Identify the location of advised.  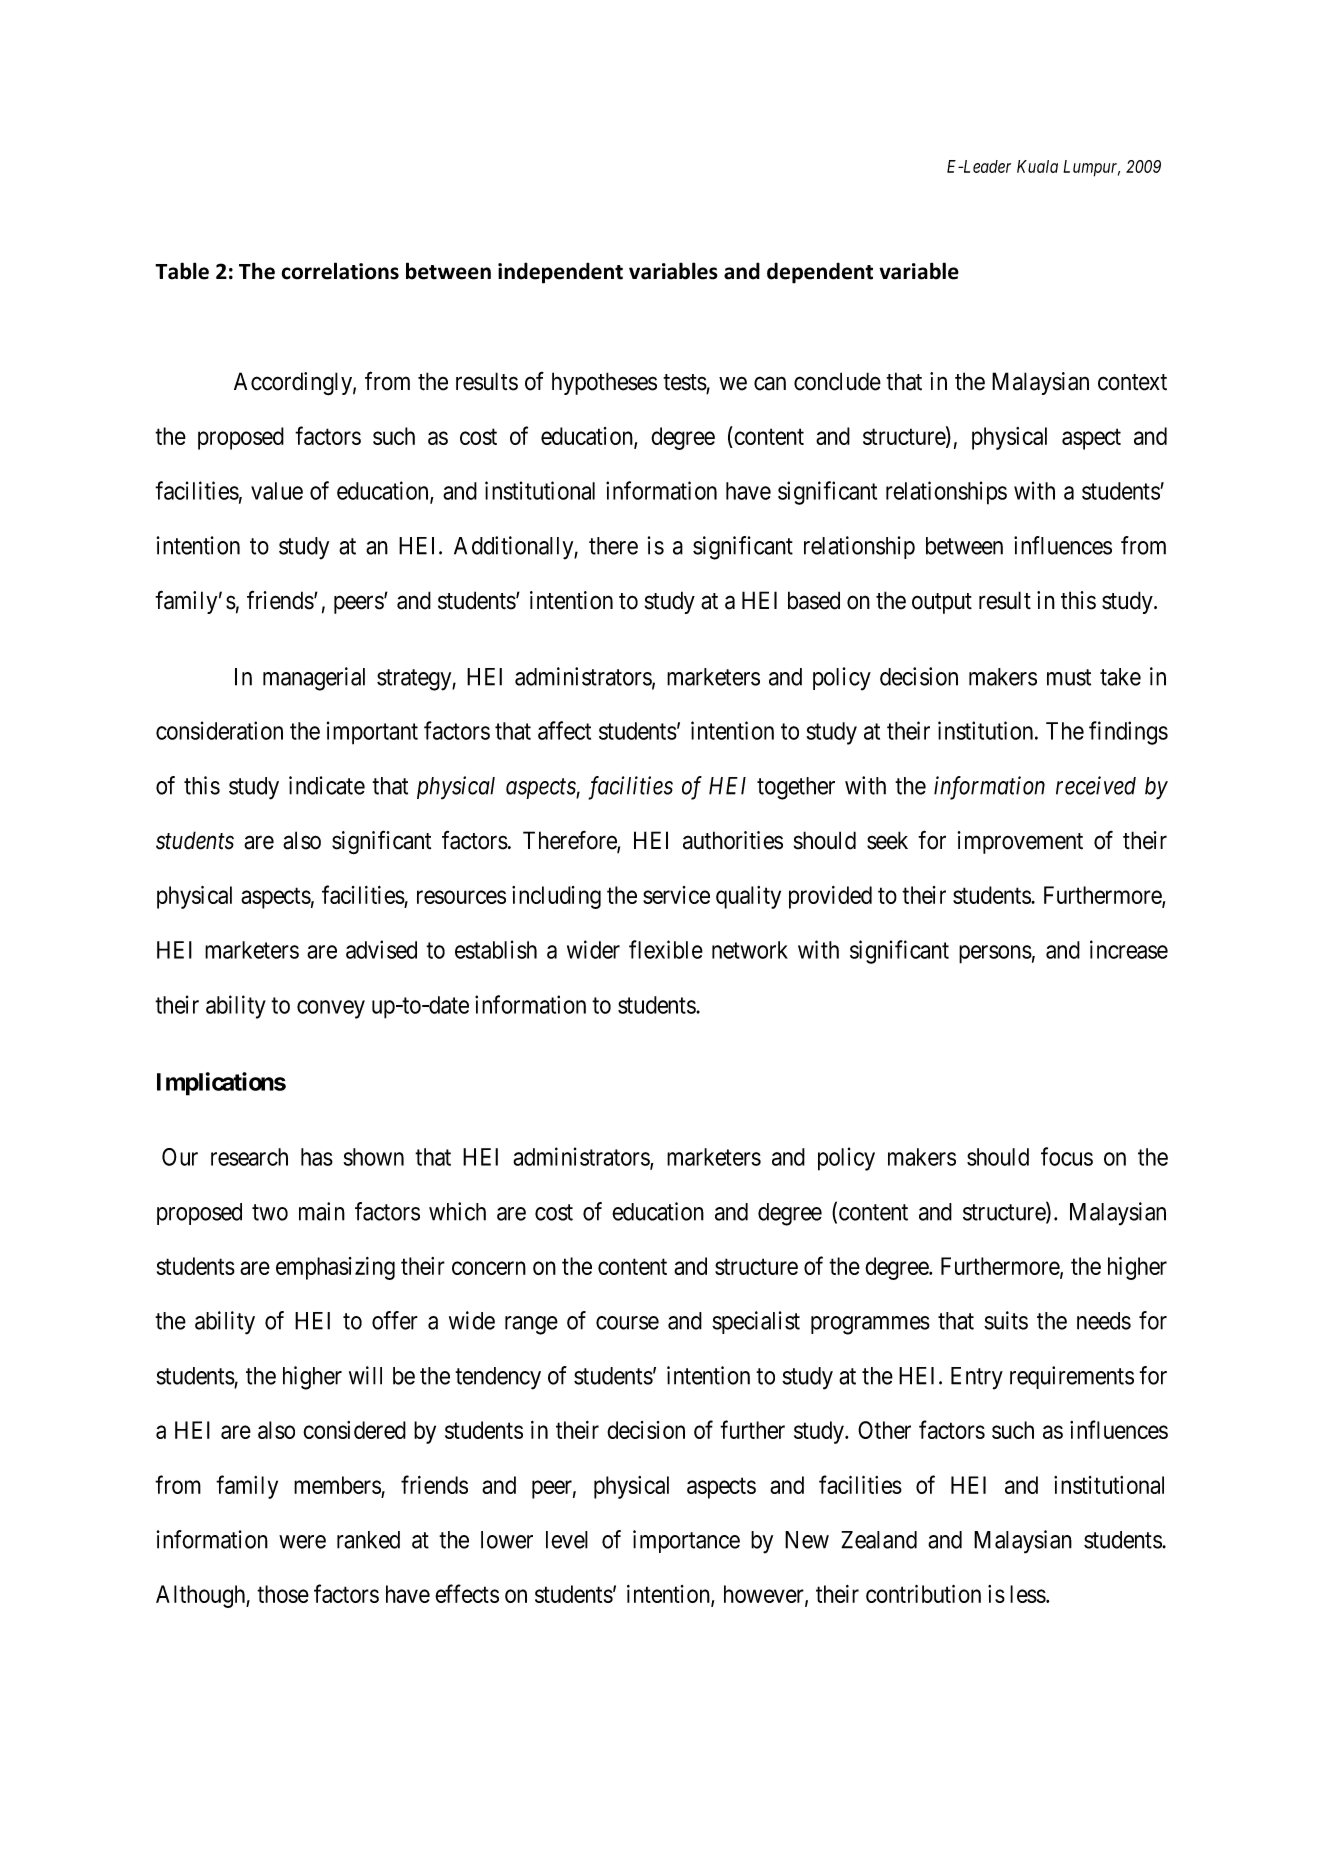
(381, 949).
